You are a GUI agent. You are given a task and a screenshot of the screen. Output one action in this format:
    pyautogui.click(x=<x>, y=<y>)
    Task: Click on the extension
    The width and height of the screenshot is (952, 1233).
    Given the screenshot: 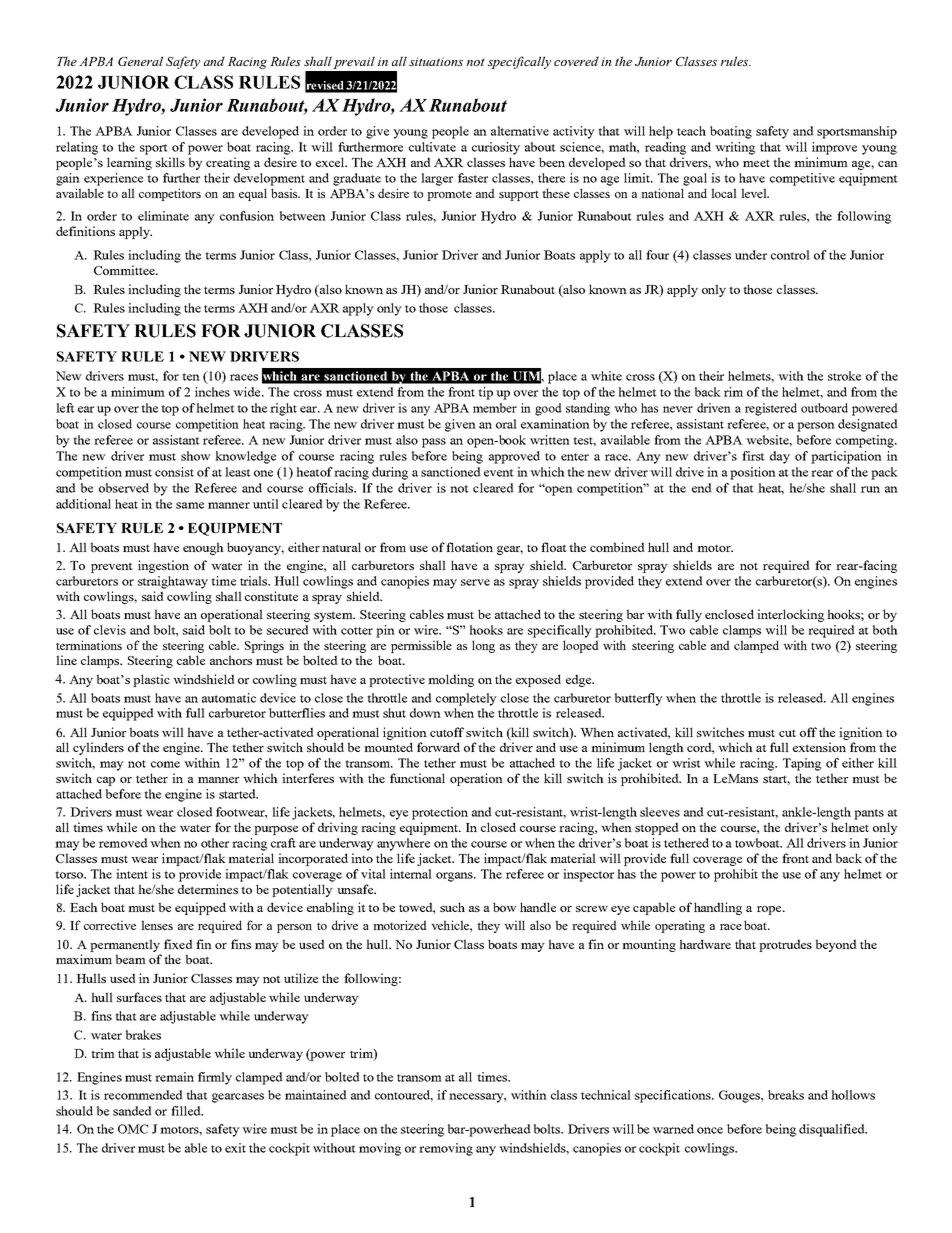 What is the action you would take?
    pyautogui.click(x=819, y=747)
